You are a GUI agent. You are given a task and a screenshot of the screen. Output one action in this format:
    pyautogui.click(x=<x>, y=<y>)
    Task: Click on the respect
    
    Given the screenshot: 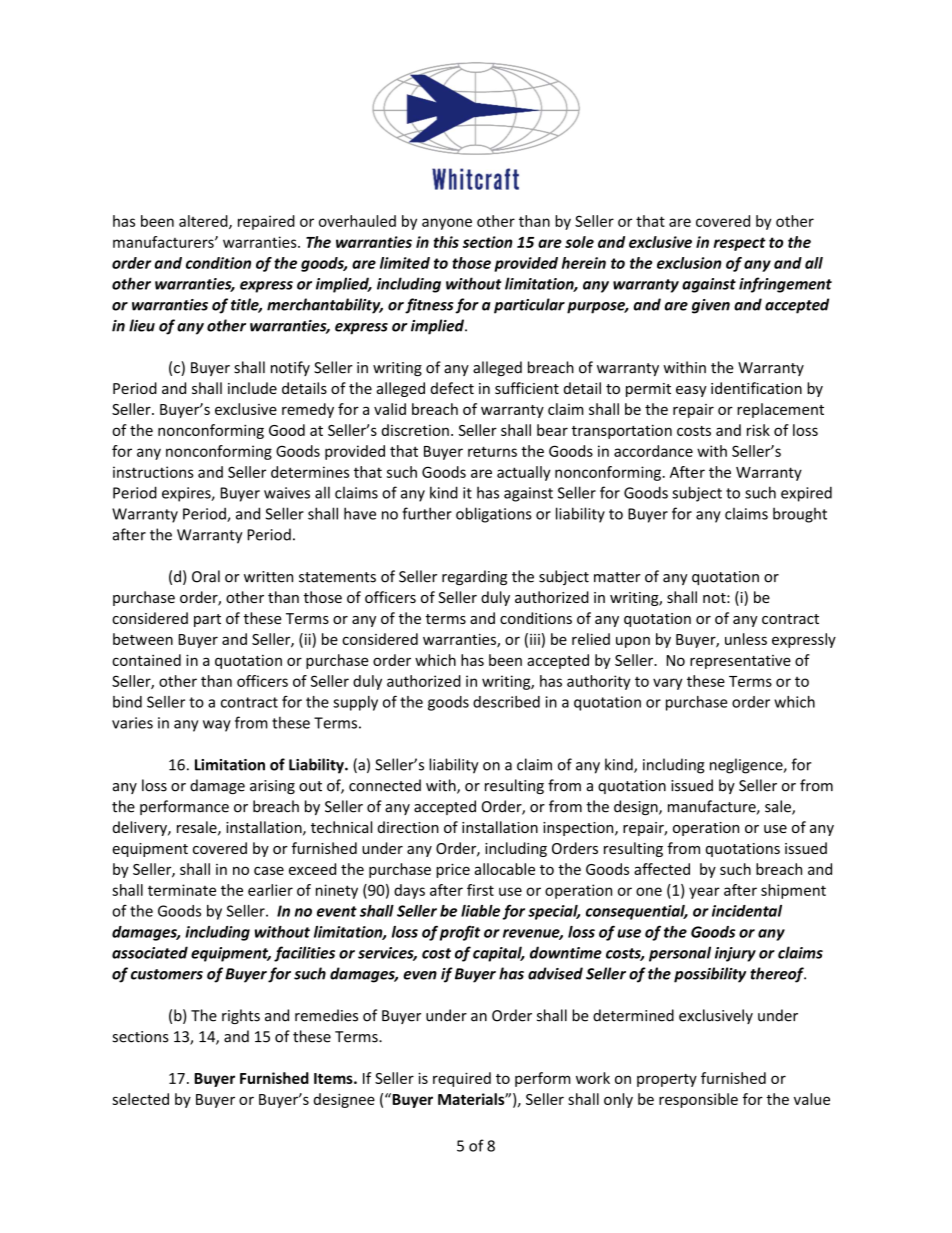 What is the action you would take?
    pyautogui.click(x=740, y=244)
